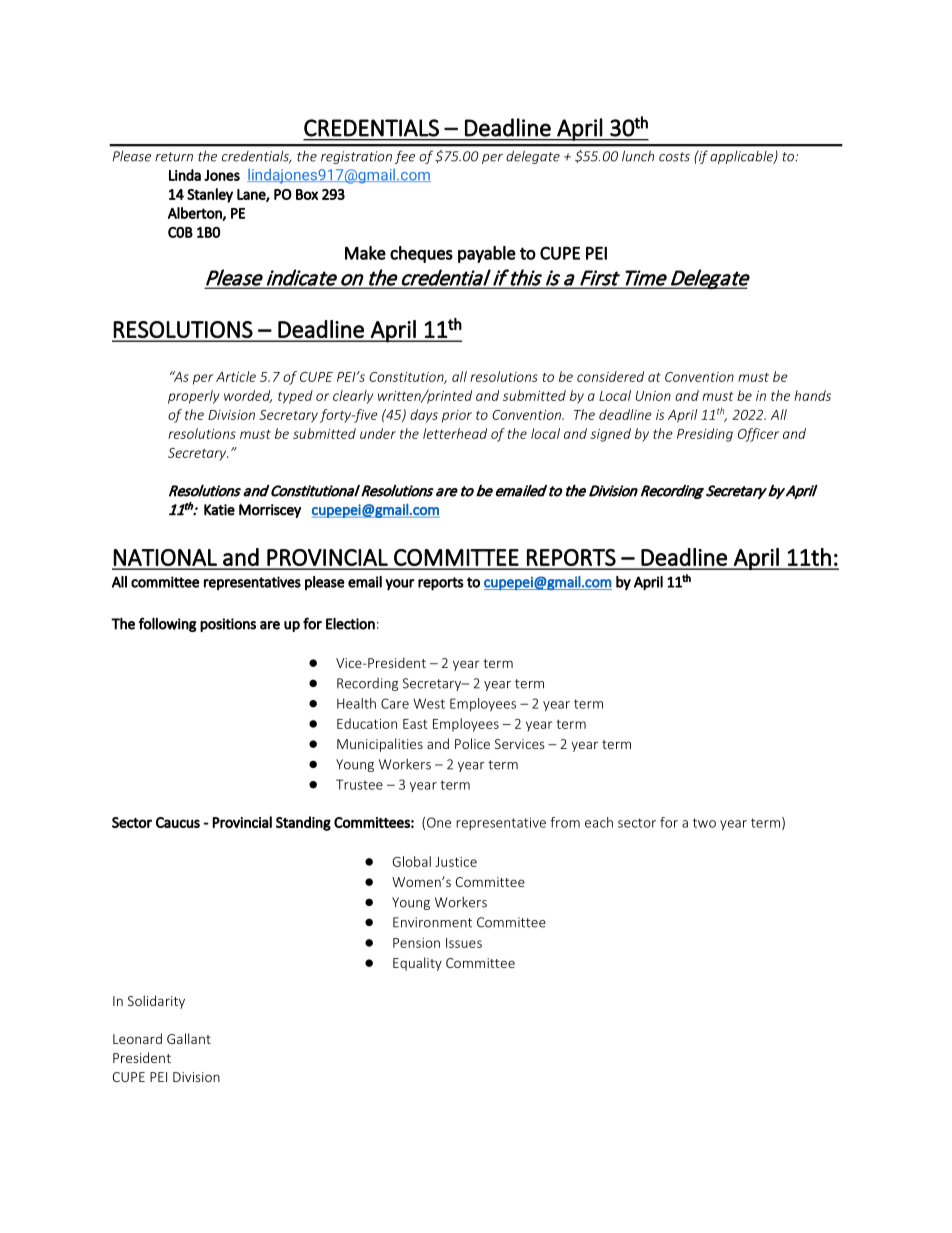  What do you see at coordinates (457, 416) in the page?
I see `prior` at bounding box center [457, 416].
